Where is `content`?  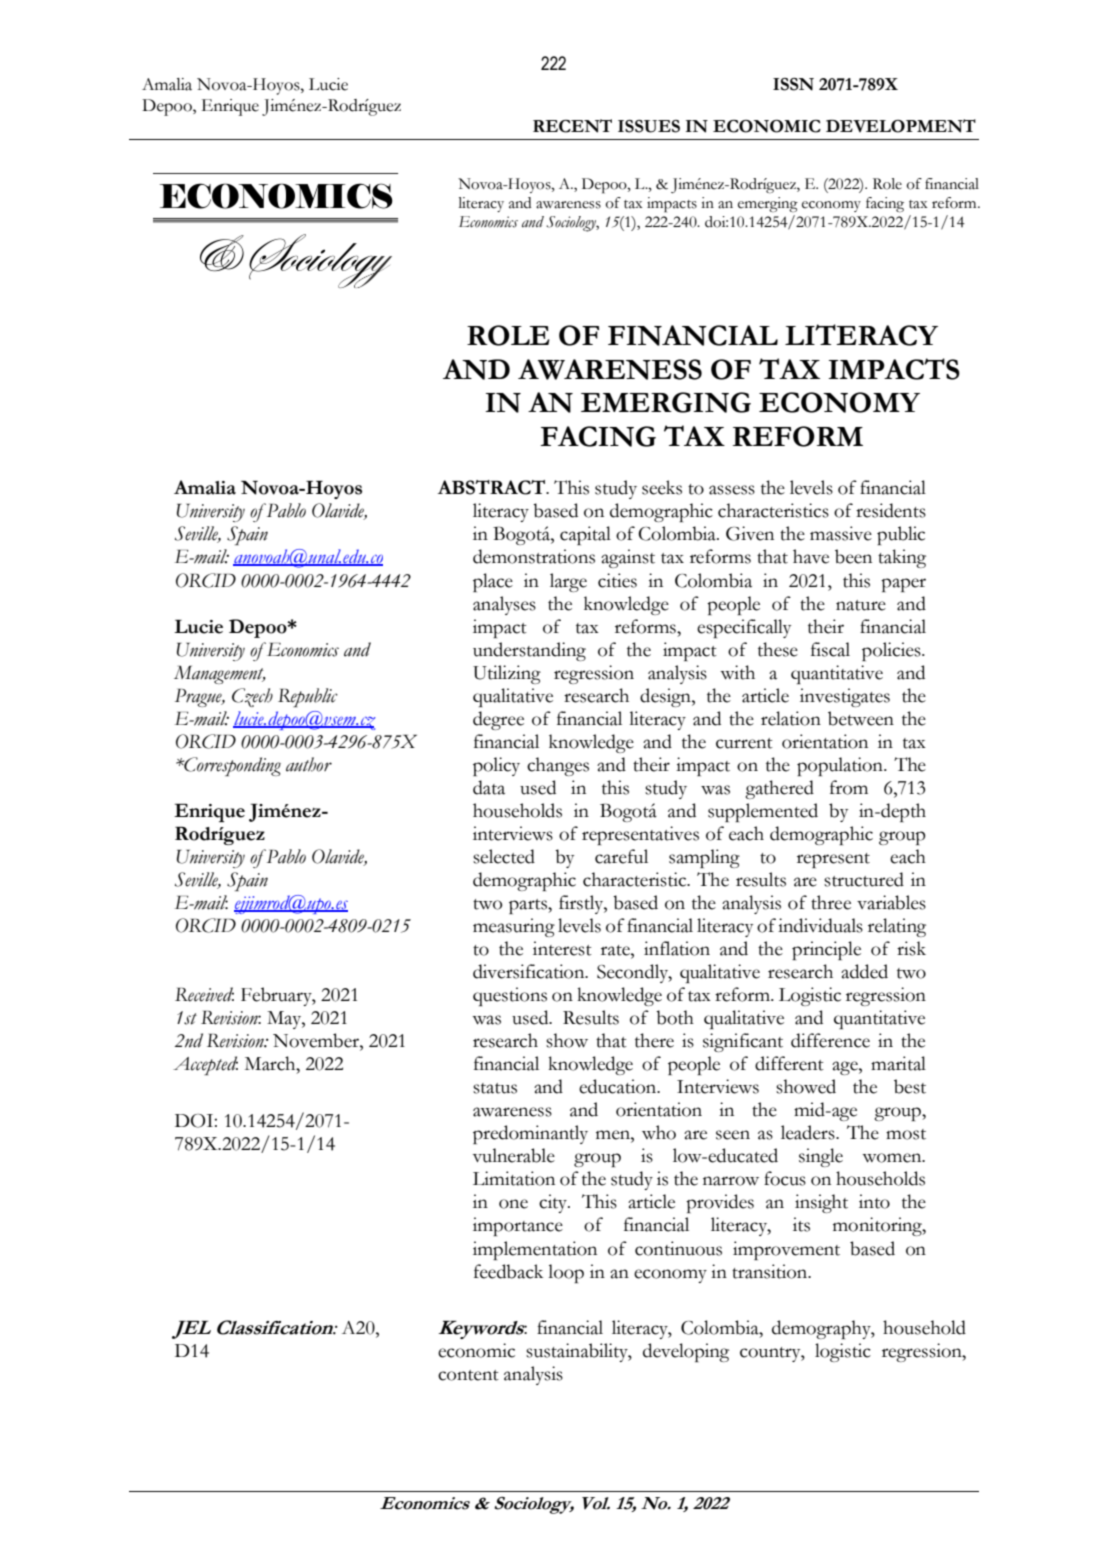
content is located at coordinates (468, 1375).
